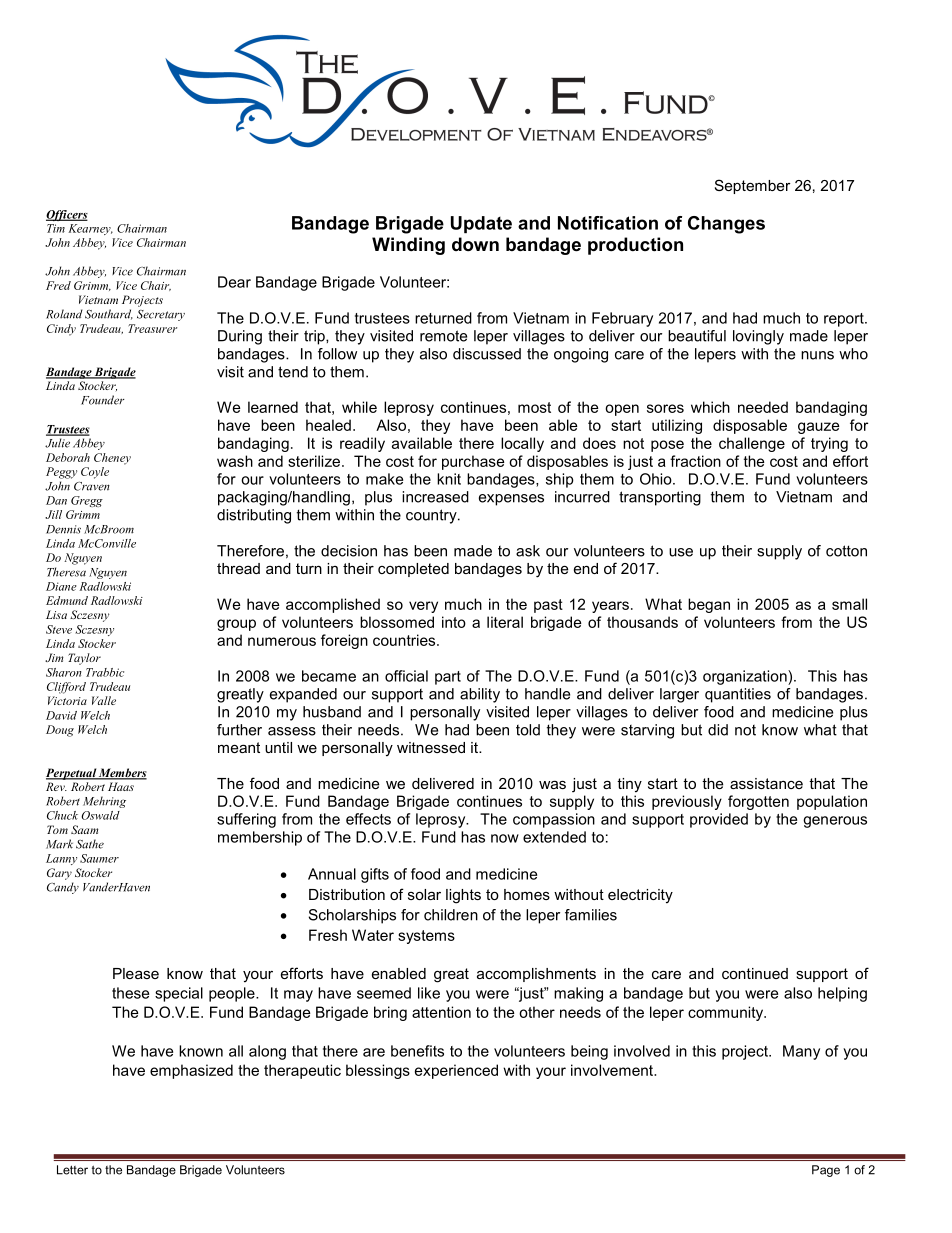  I want to click on experienced, so click(456, 1071).
